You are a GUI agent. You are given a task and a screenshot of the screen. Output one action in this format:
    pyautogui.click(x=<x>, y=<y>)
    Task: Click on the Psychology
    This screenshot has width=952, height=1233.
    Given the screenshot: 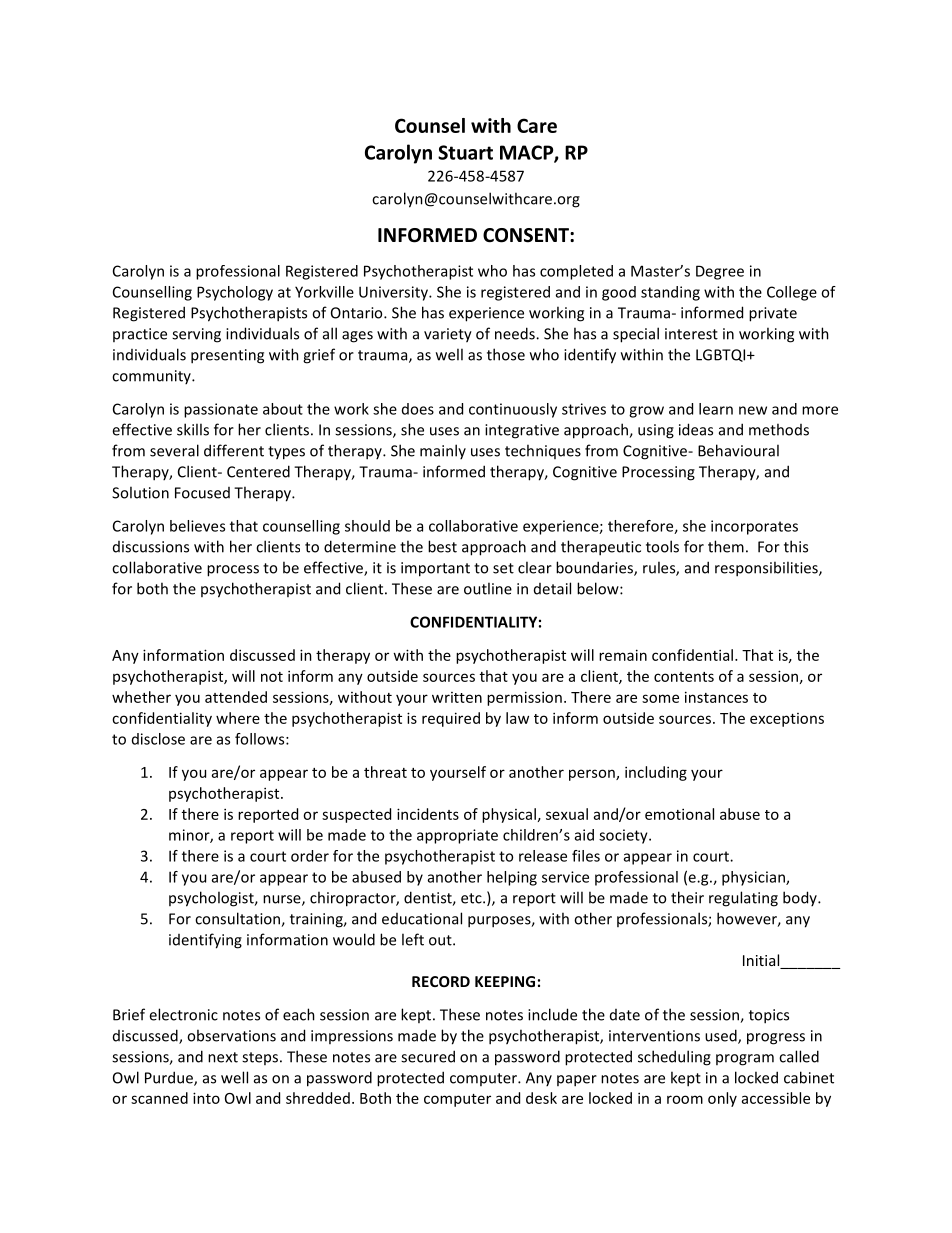 What is the action you would take?
    pyautogui.click(x=235, y=293)
